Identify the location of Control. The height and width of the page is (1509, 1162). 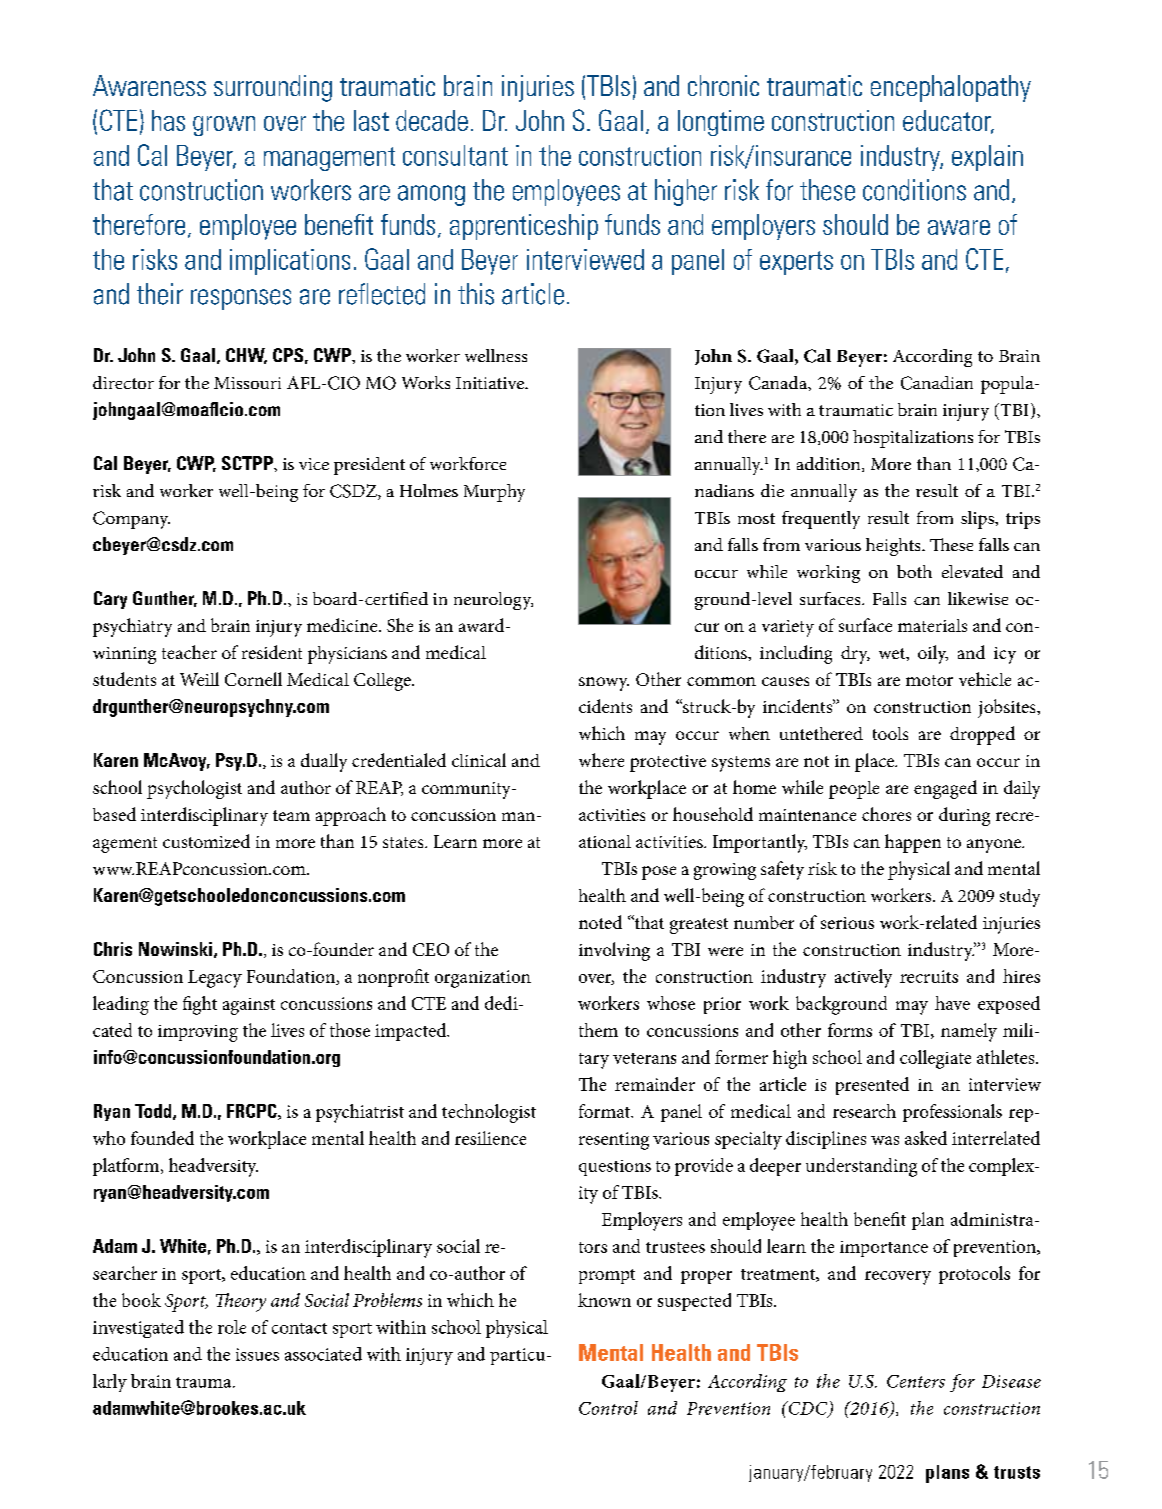
(608, 1408).
